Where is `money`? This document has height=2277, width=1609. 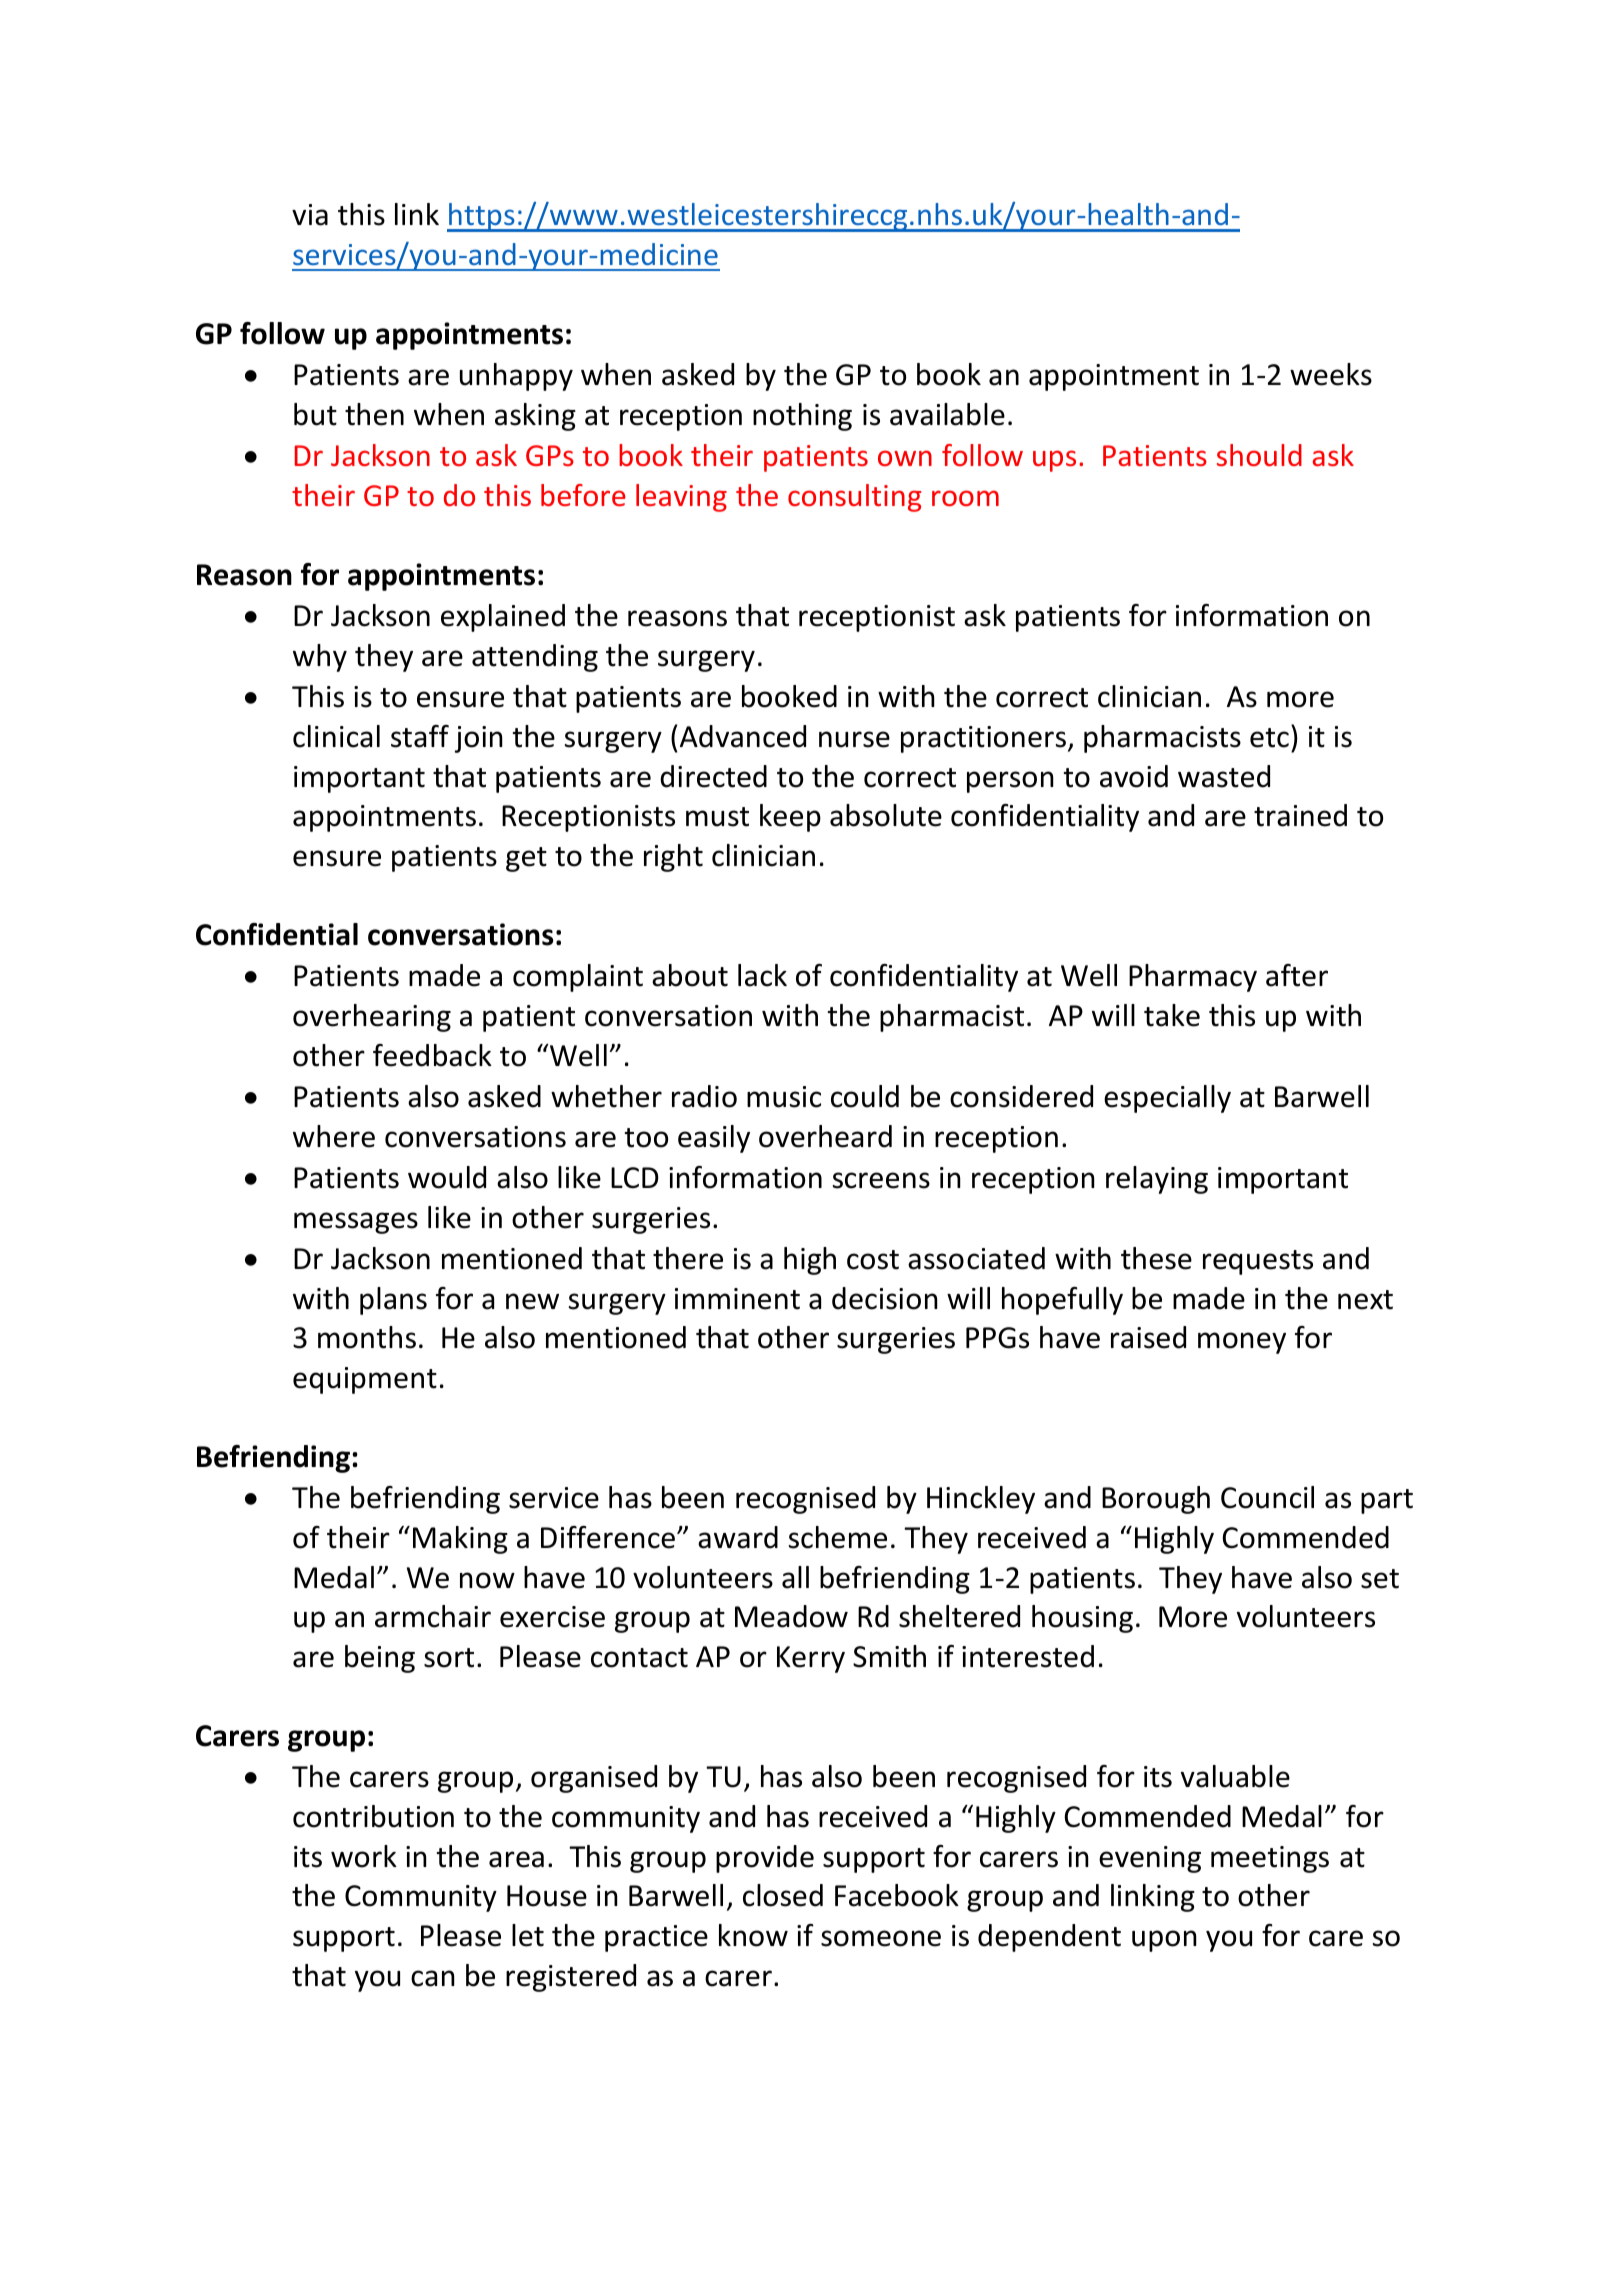 money is located at coordinates (1242, 1343).
